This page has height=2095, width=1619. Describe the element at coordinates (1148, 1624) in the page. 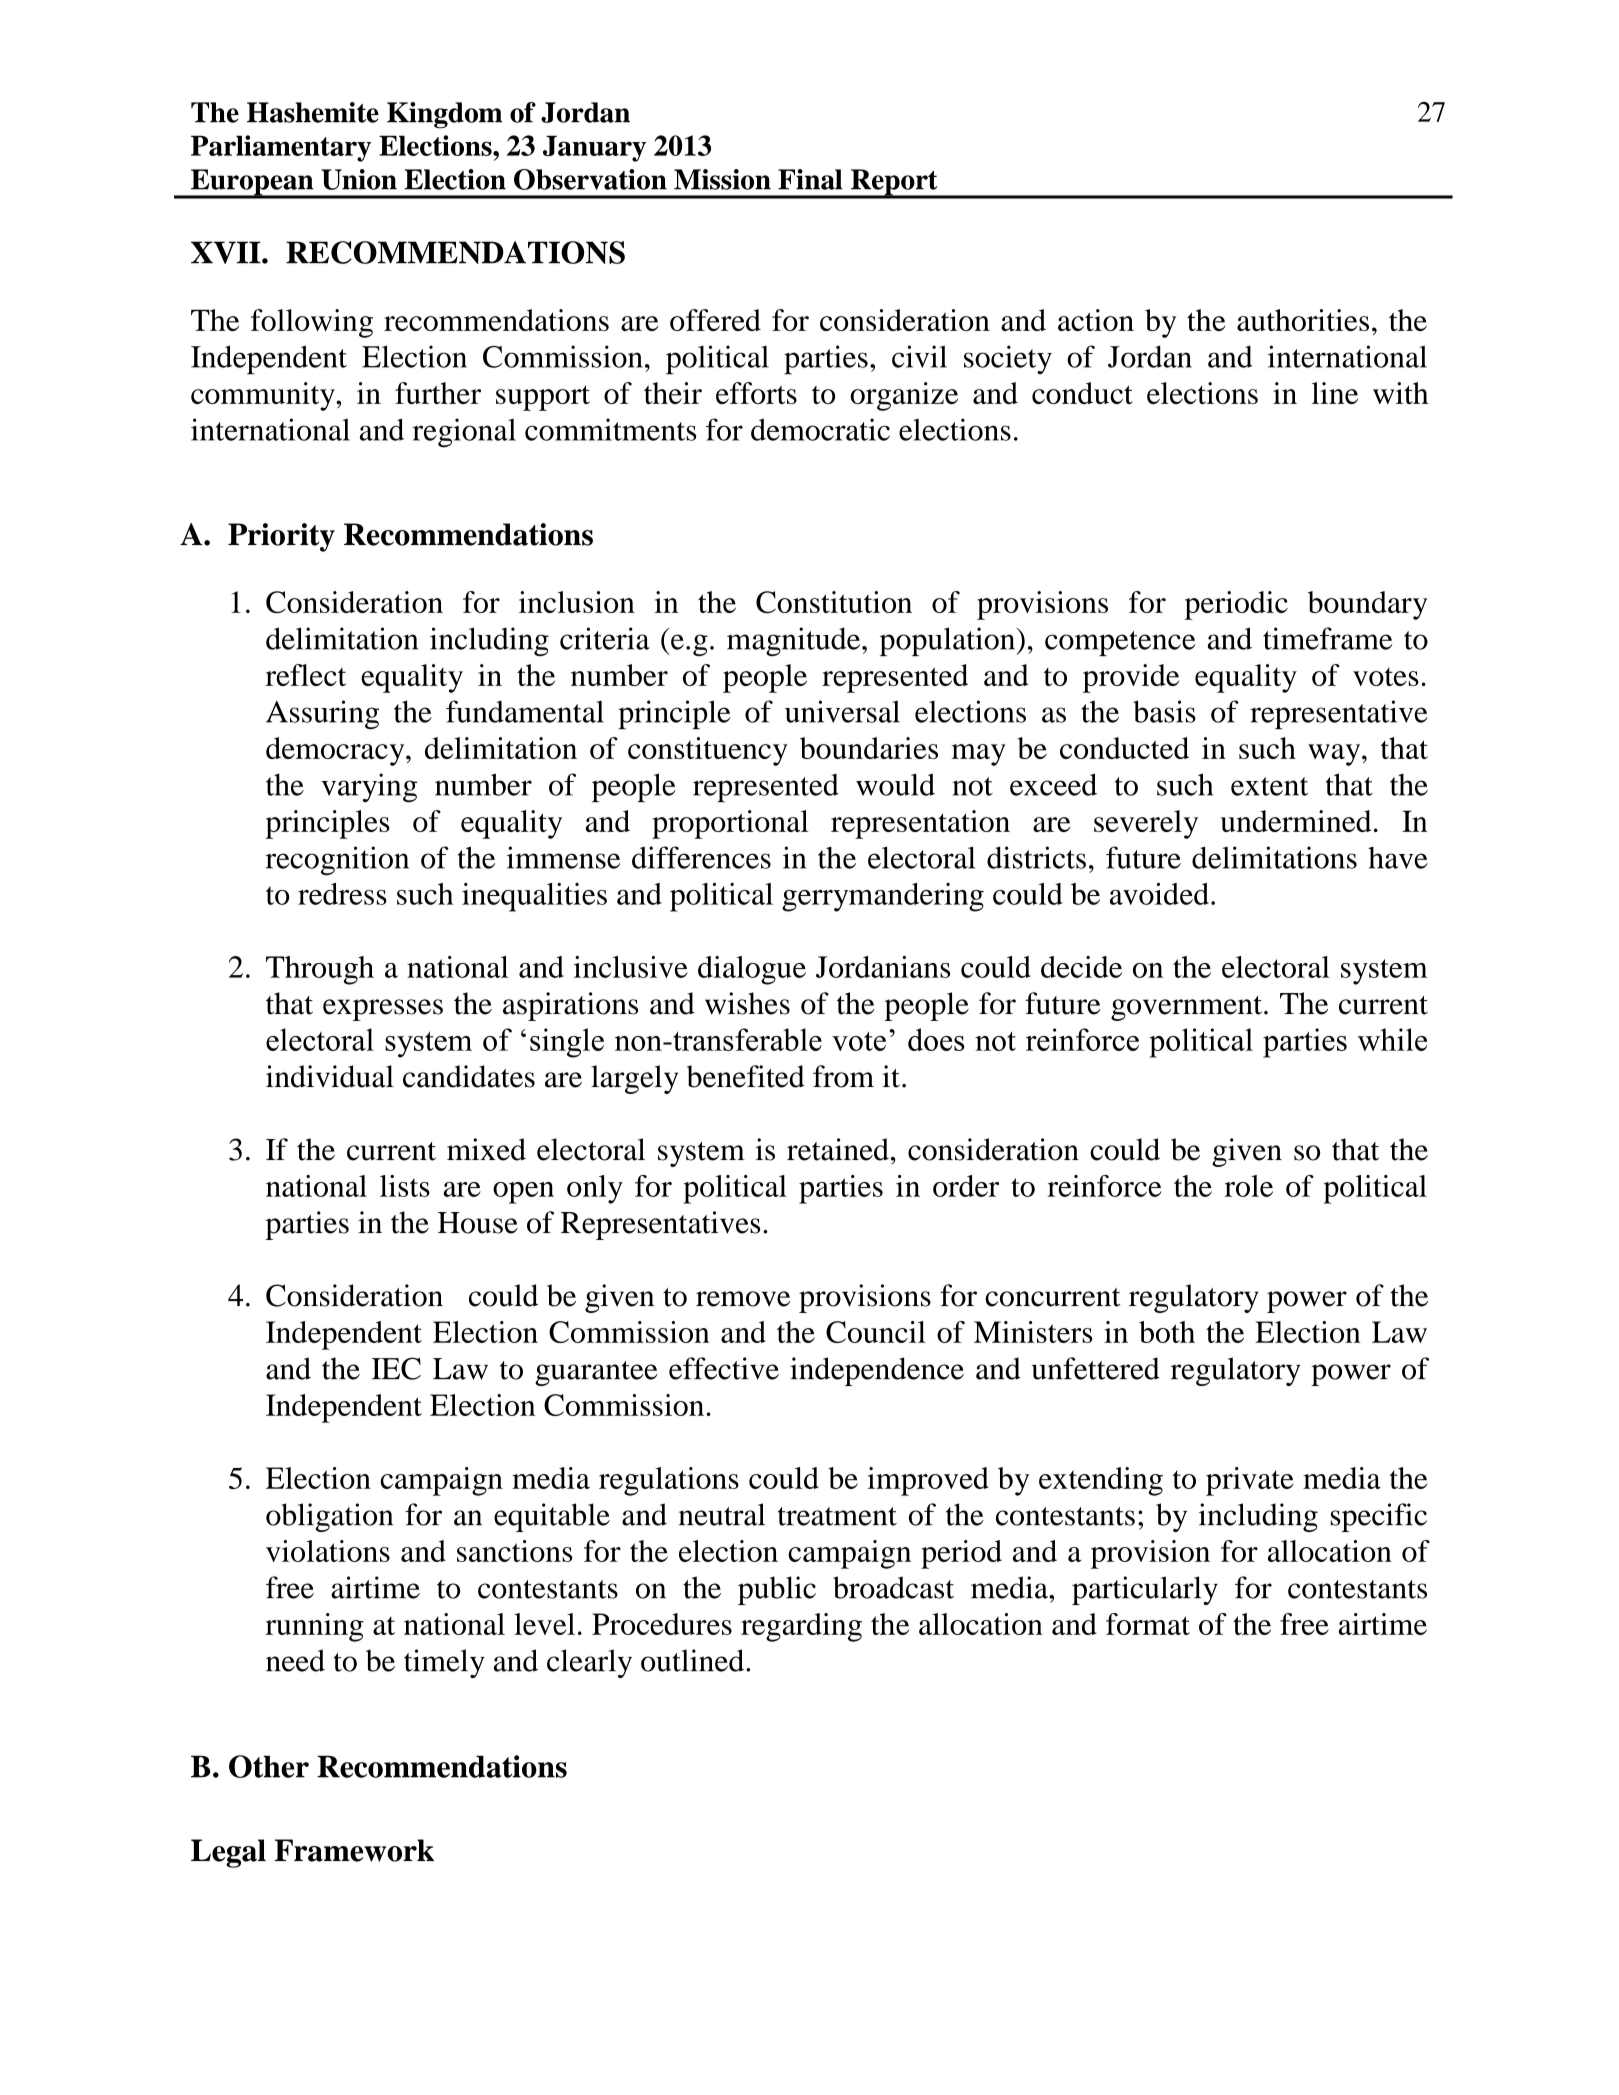

I see `format` at that location.
